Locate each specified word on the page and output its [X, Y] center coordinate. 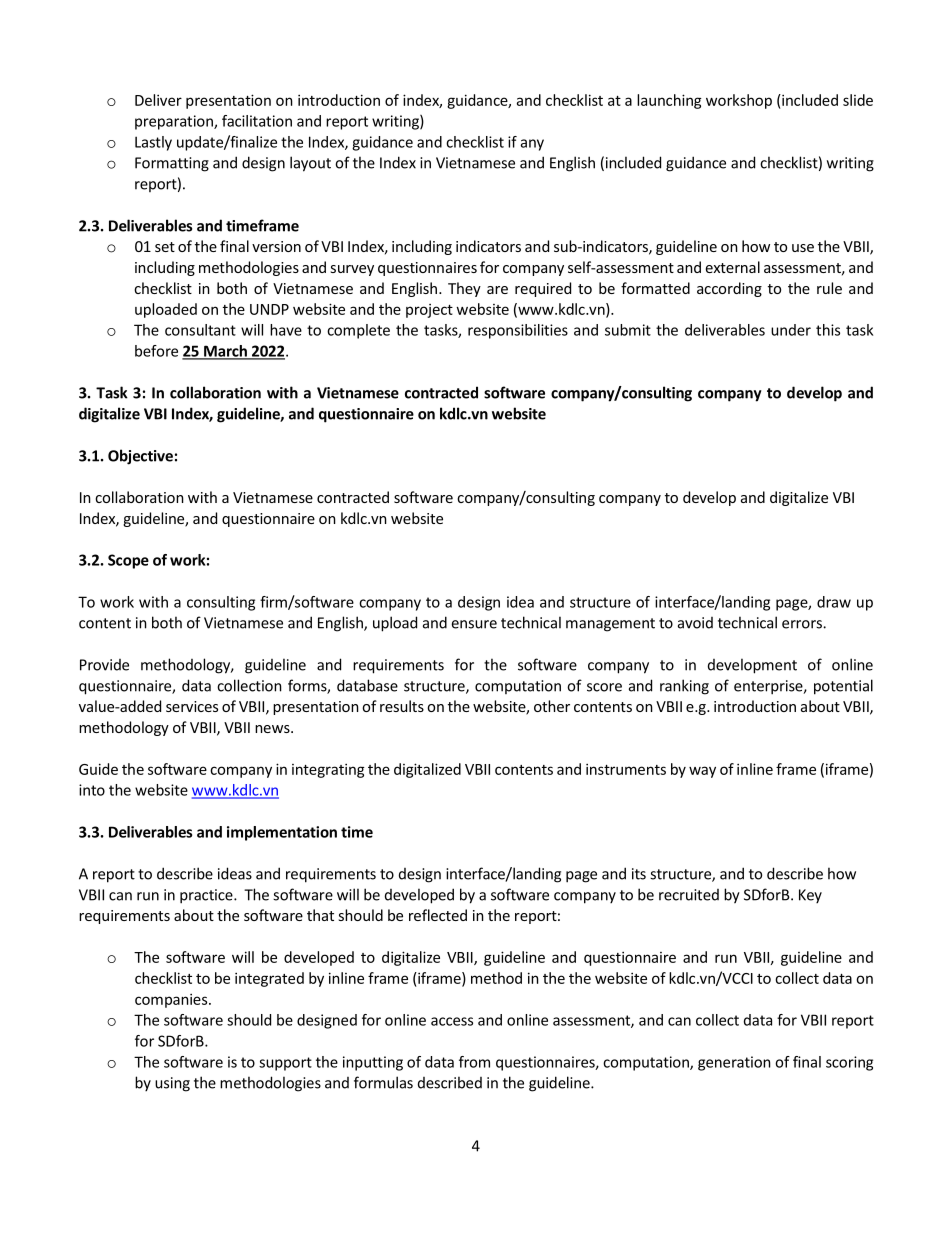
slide [858, 100]
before [156, 351]
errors [803, 624]
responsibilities [518, 331]
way [702, 772]
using [172, 1084]
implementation [282, 833]
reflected [438, 915]
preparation [175, 122]
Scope [128, 561]
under [791, 330]
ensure [474, 624]
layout [310, 164]
